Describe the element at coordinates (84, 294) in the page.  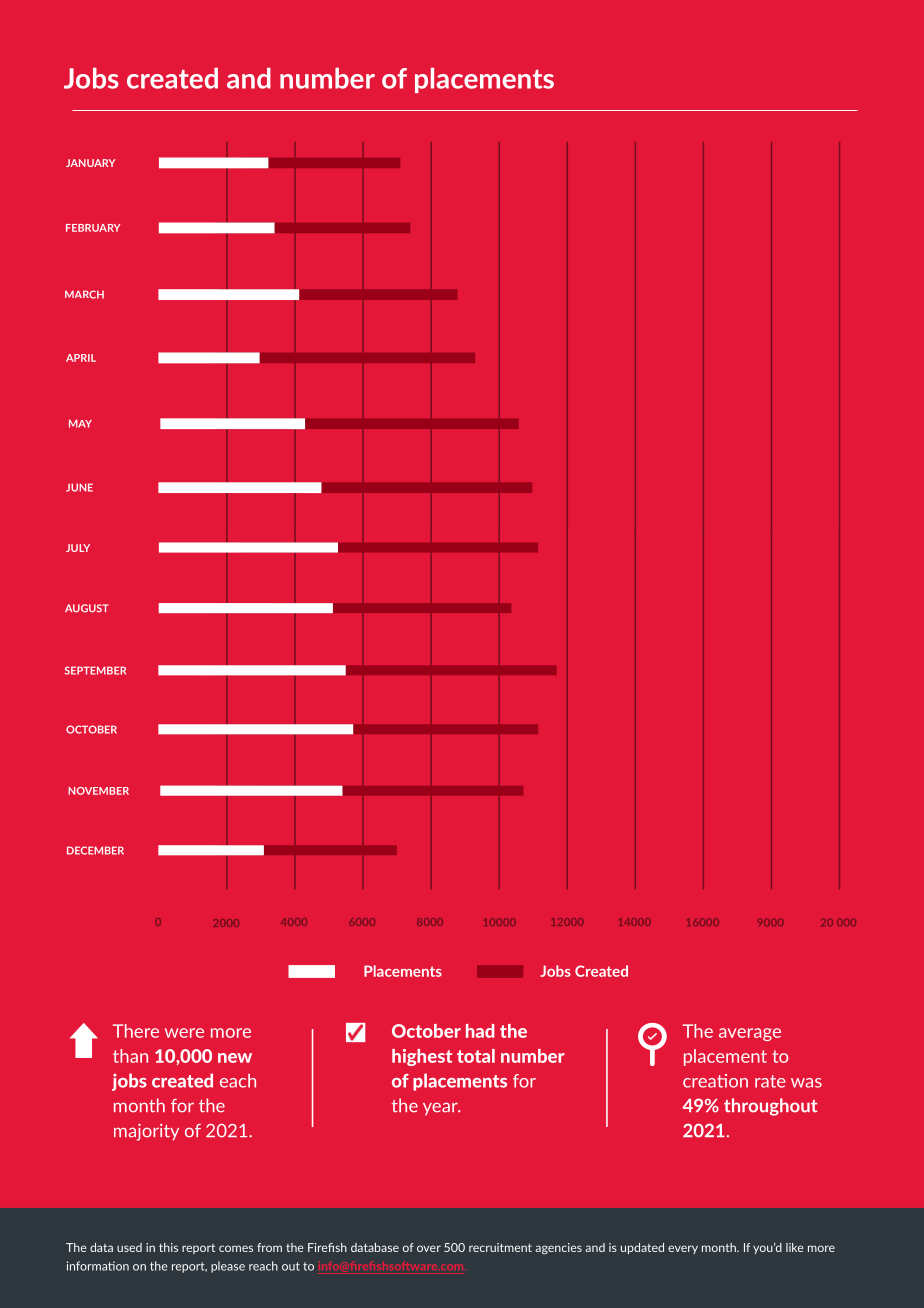
I see `MARCH` at that location.
